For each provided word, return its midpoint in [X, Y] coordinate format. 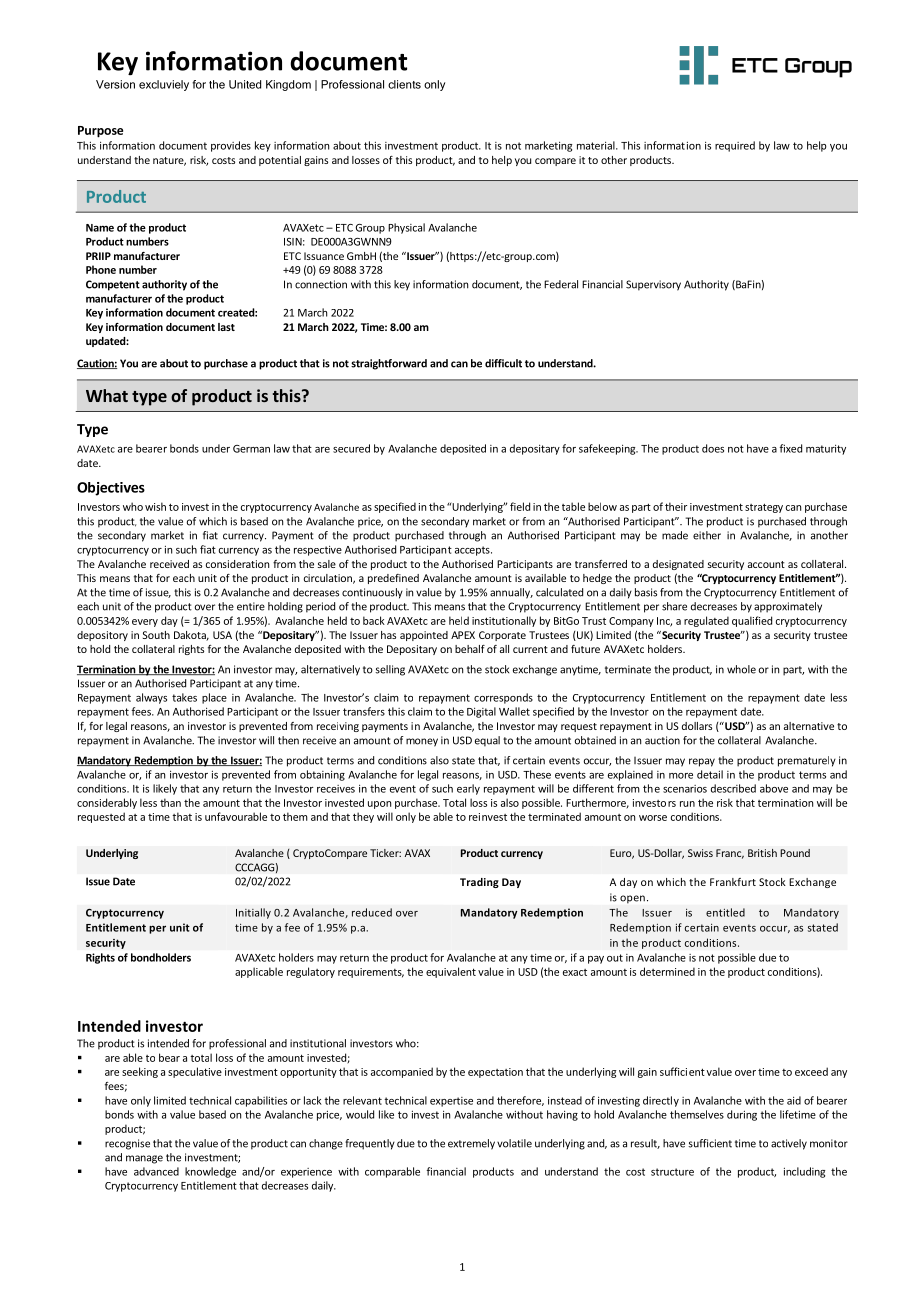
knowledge [210, 1172]
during [742, 1115]
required [735, 146]
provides [231, 146]
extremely [471, 1144]
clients [404, 84]
